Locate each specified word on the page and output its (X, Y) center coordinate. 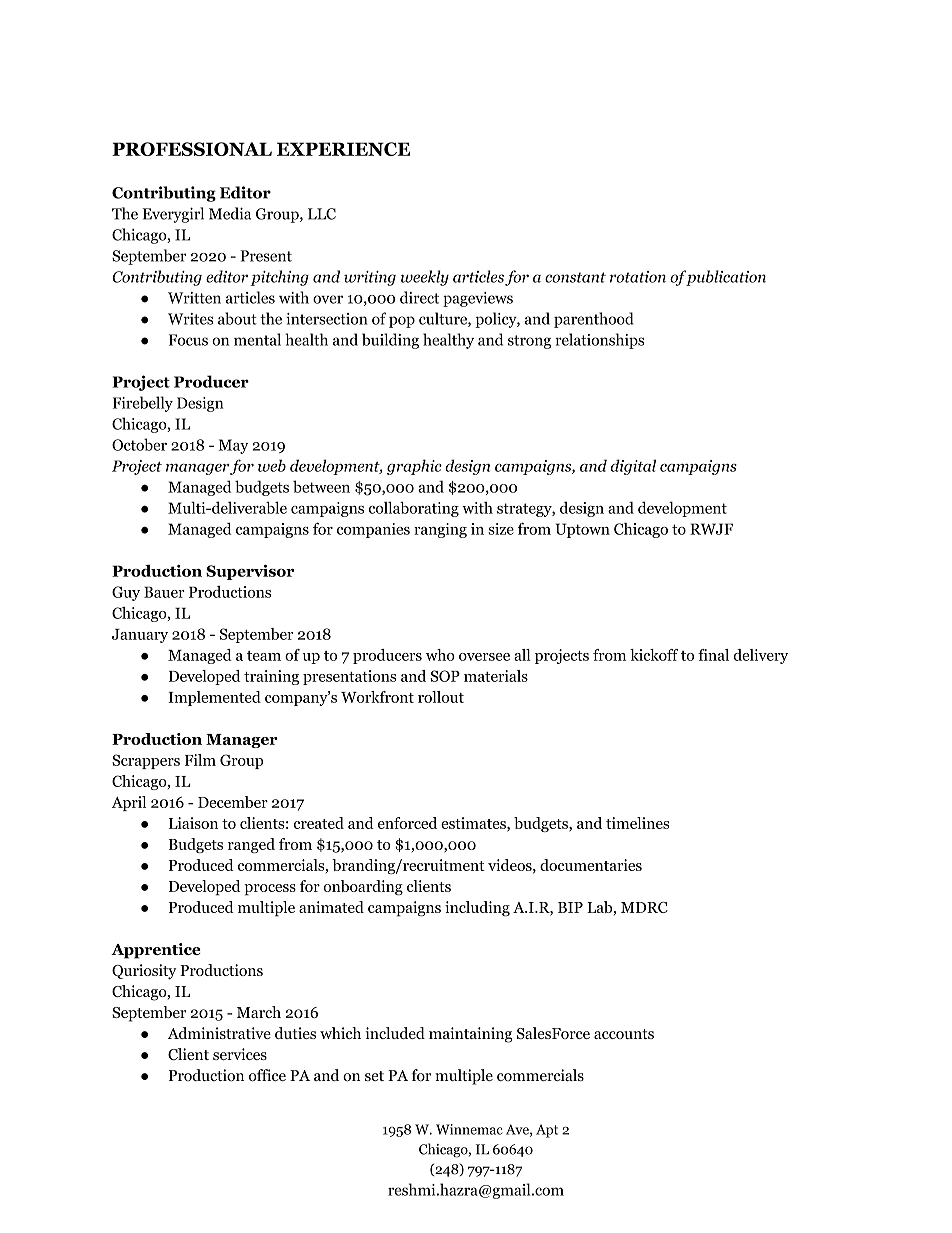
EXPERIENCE (343, 149)
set (374, 1076)
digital (633, 467)
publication (726, 278)
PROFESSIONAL (192, 149)
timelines (637, 823)
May (233, 446)
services (240, 1054)
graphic (414, 467)
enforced (407, 823)
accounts (624, 1034)
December (233, 802)
